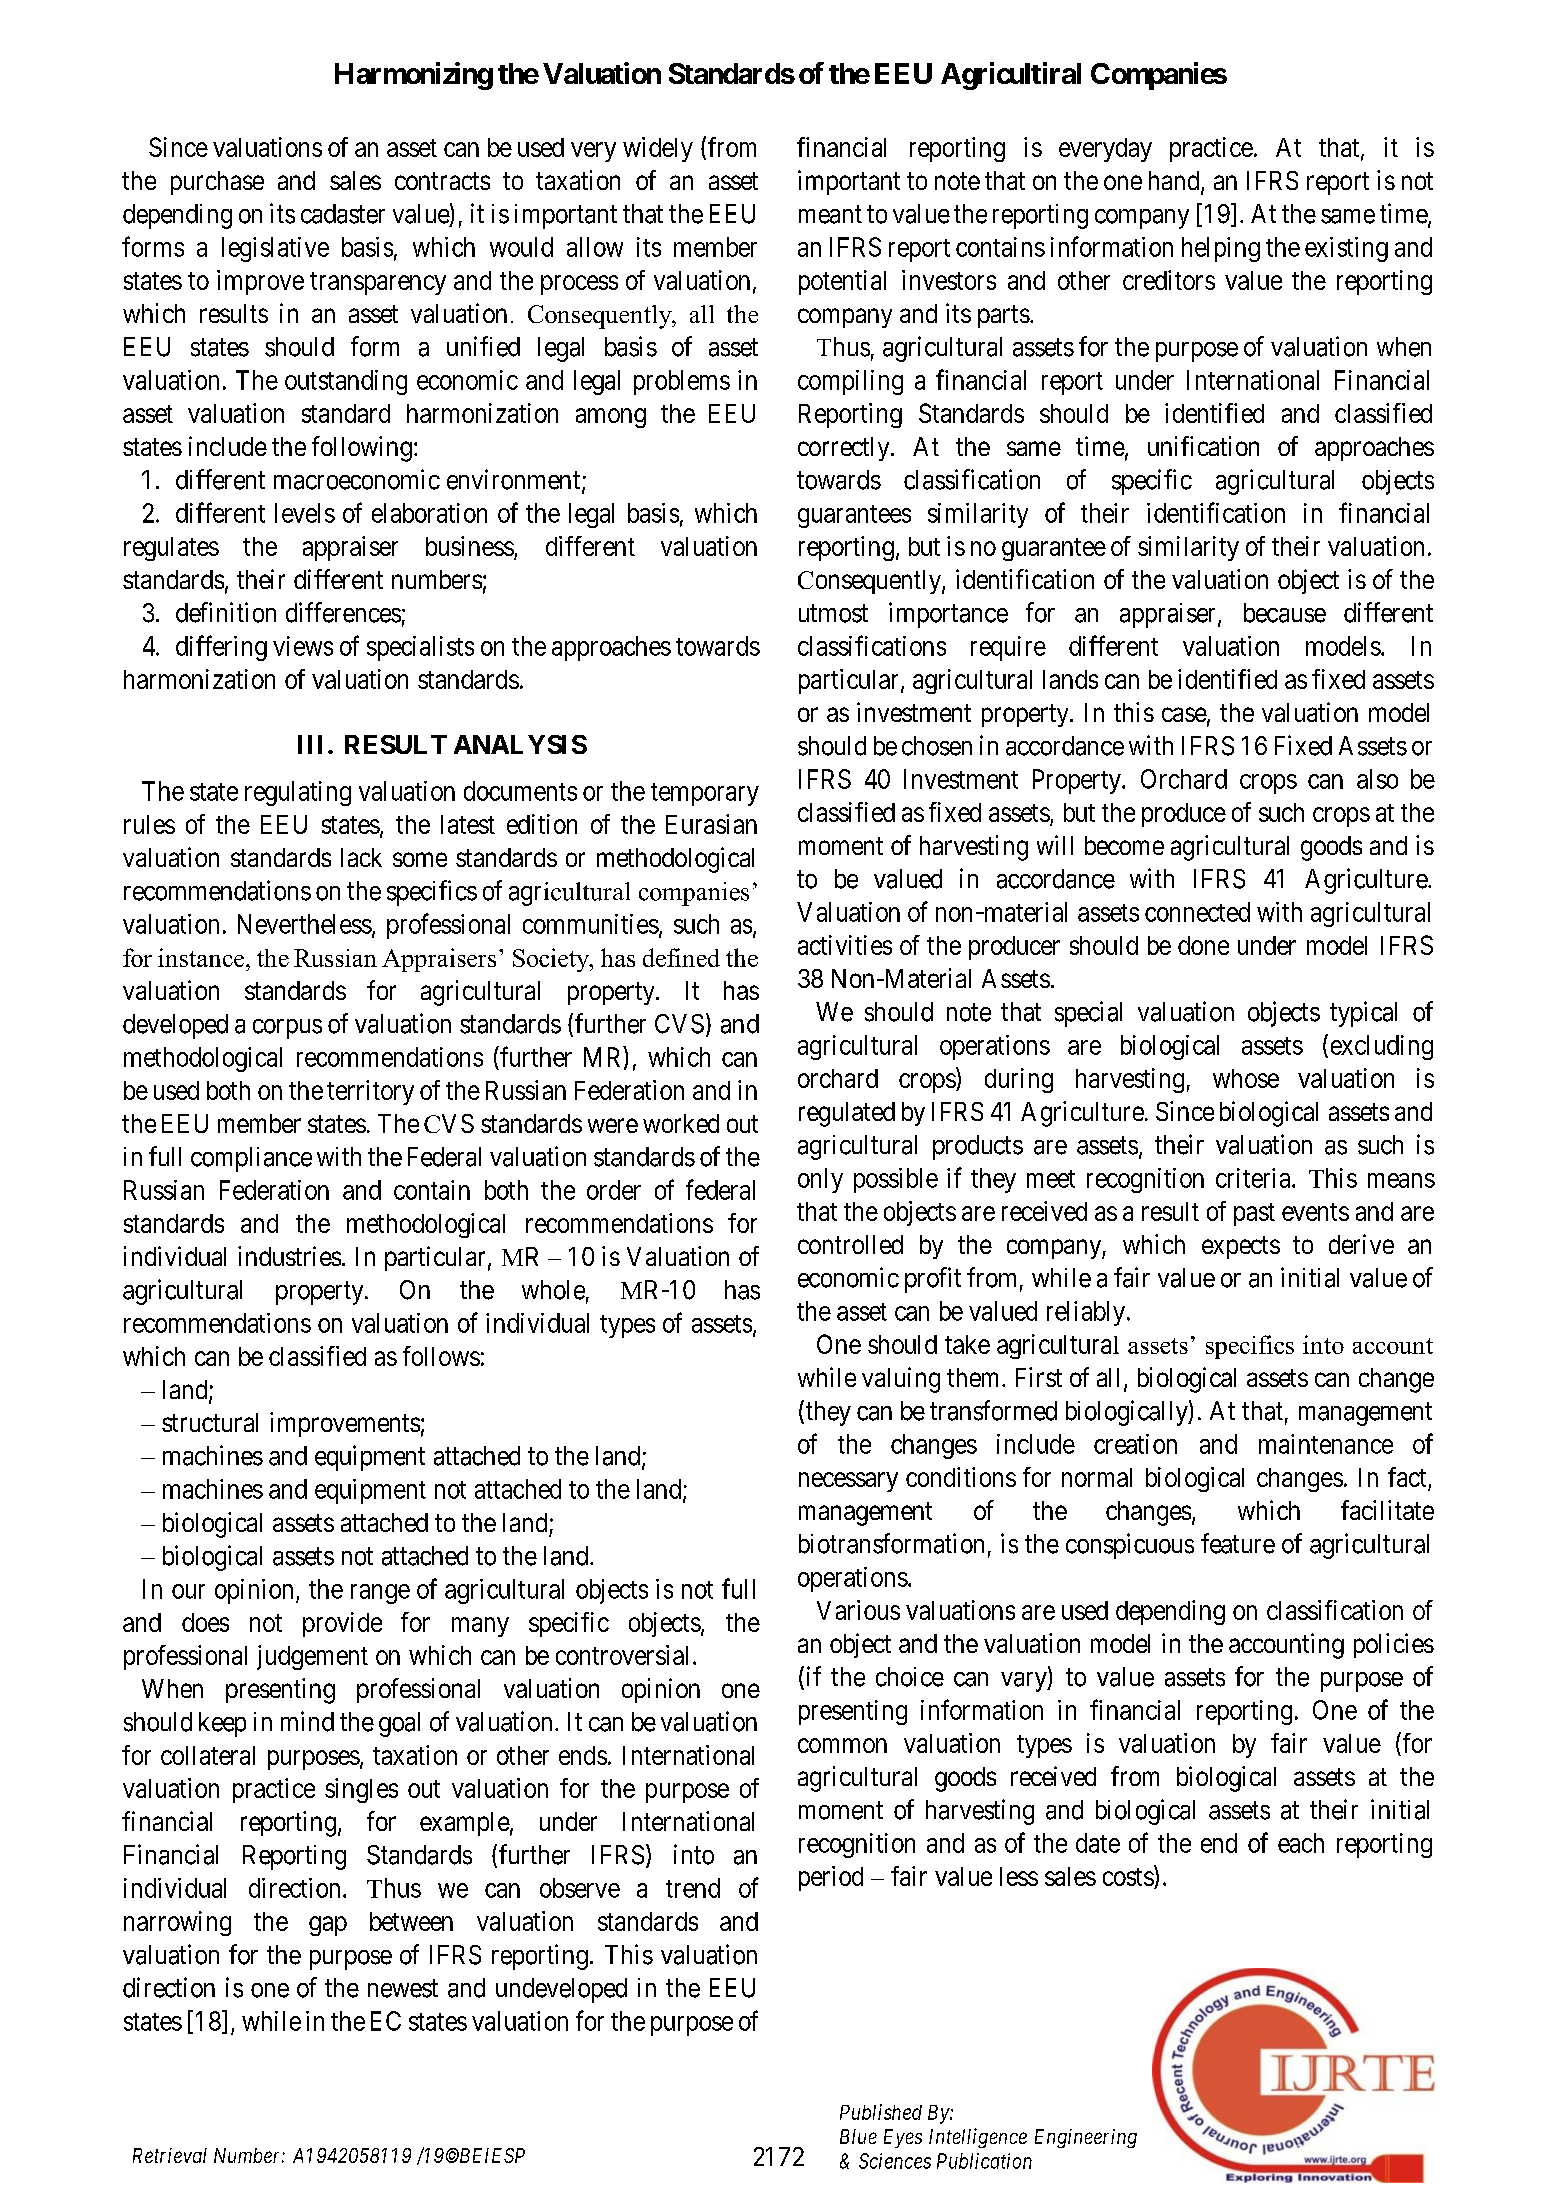 The width and height of the screenshot is (1556, 2200). I want to click on meant, so click(830, 215).
